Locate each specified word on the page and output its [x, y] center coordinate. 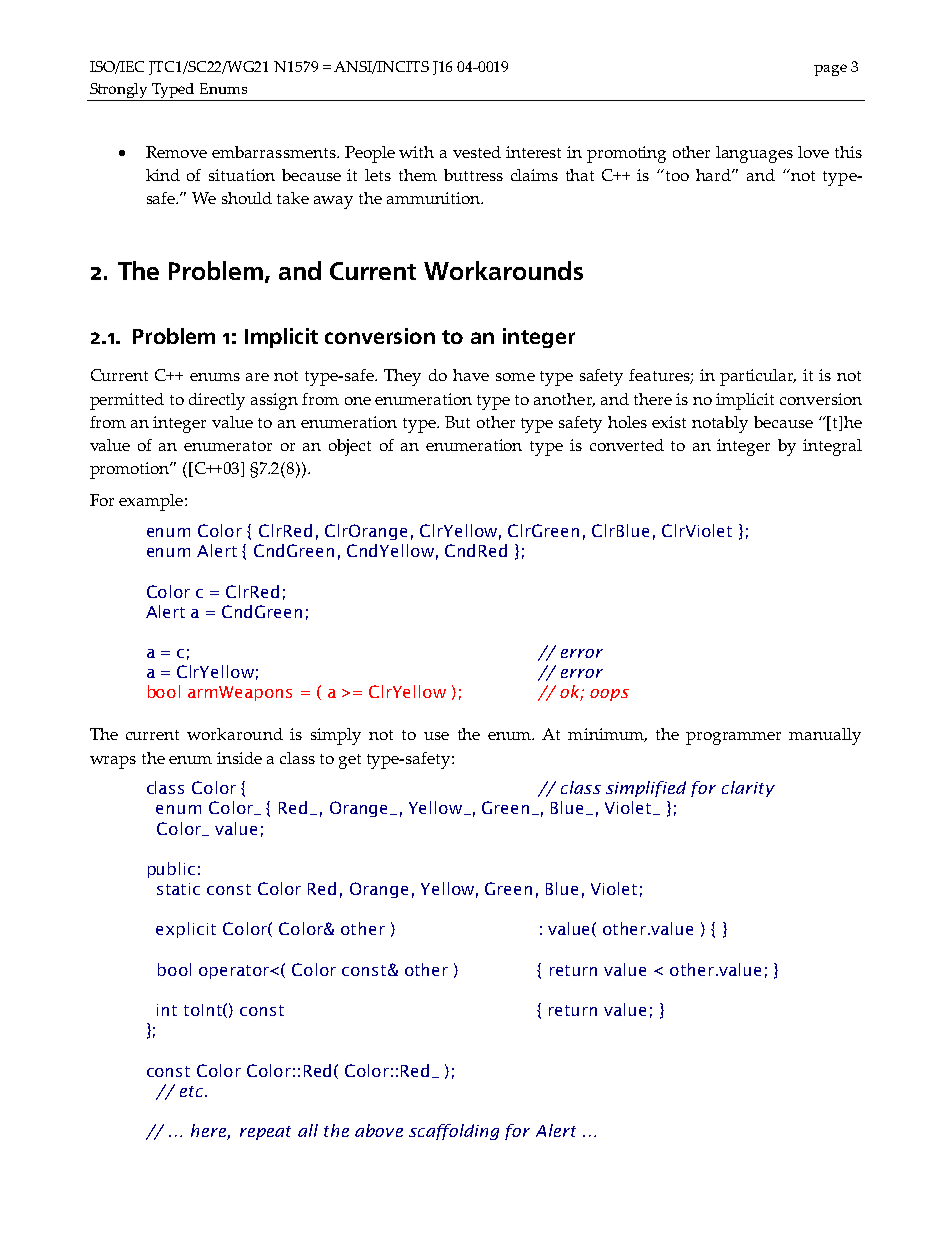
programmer [733, 738]
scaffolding [454, 1132]
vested [477, 152]
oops [609, 695]
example [151, 502]
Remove [176, 152]
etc [193, 1091]
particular [758, 377]
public [171, 870]
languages [754, 154]
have [471, 375]
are [257, 377]
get [350, 761]
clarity [748, 789]
